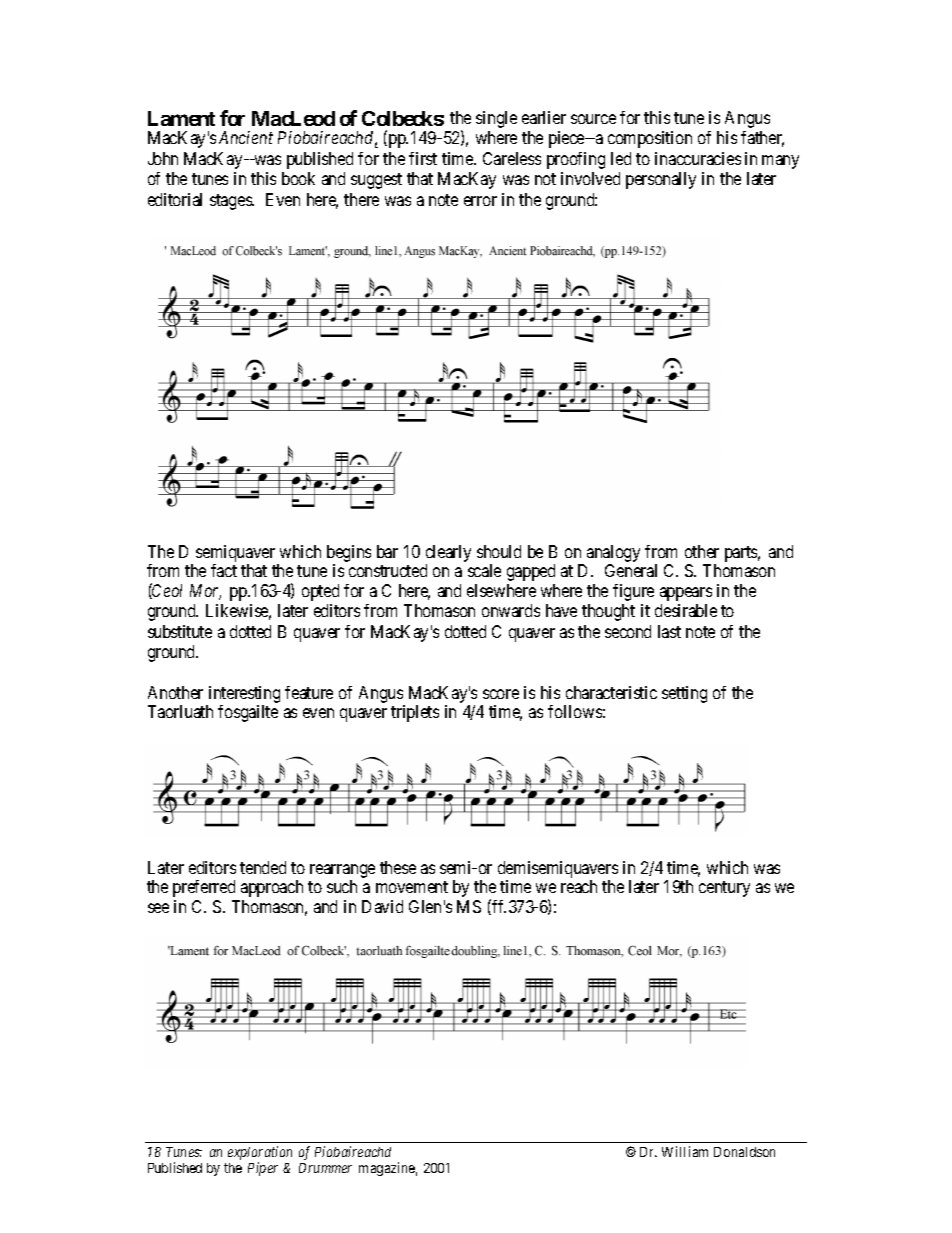 Image resolution: width=952 pixels, height=1233 pixels. I want to click on Ancient, so click(246, 137).
